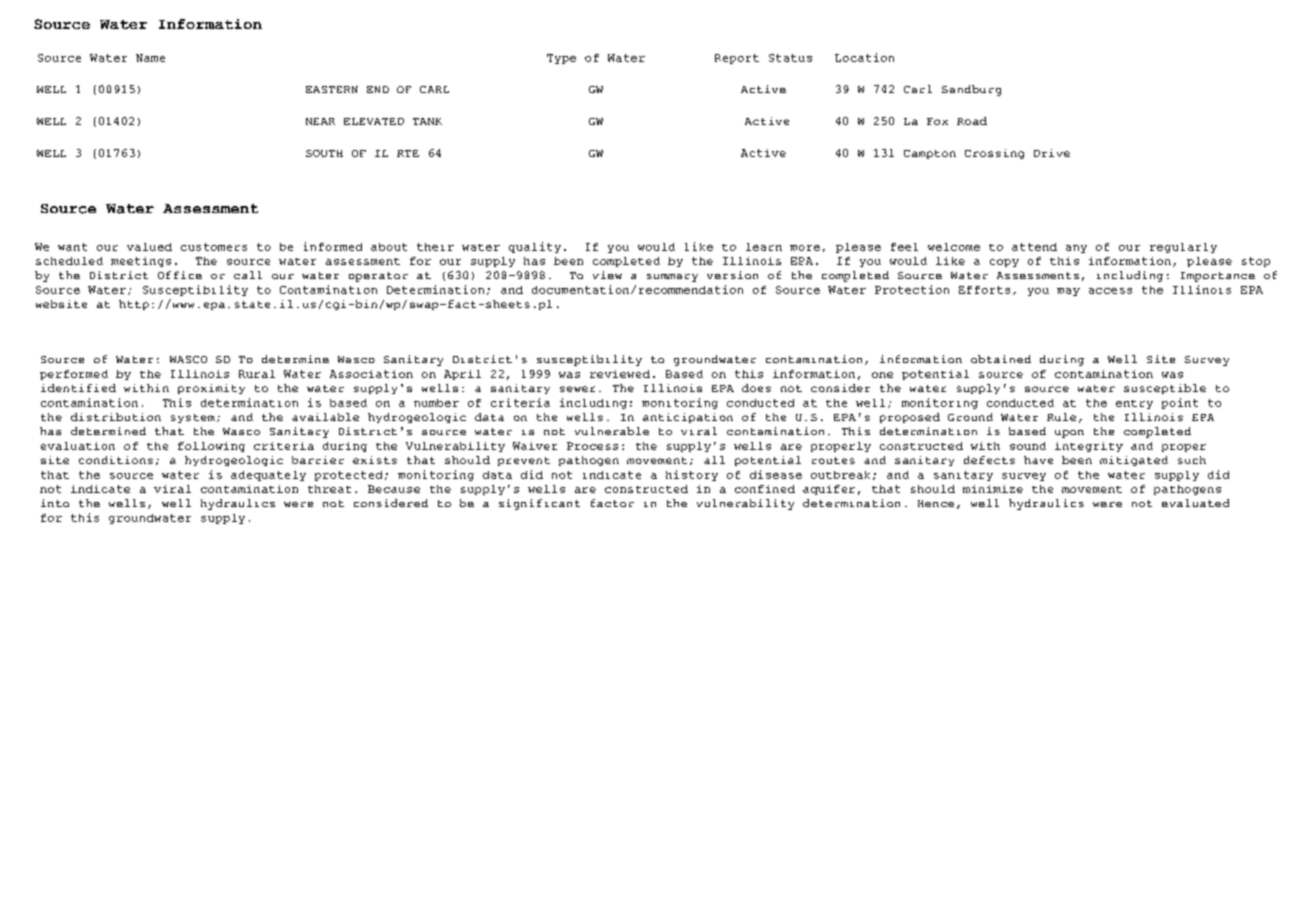 The image size is (1316, 915). What do you see at coordinates (268, 476) in the screenshot?
I see `adequately` at bounding box center [268, 476].
